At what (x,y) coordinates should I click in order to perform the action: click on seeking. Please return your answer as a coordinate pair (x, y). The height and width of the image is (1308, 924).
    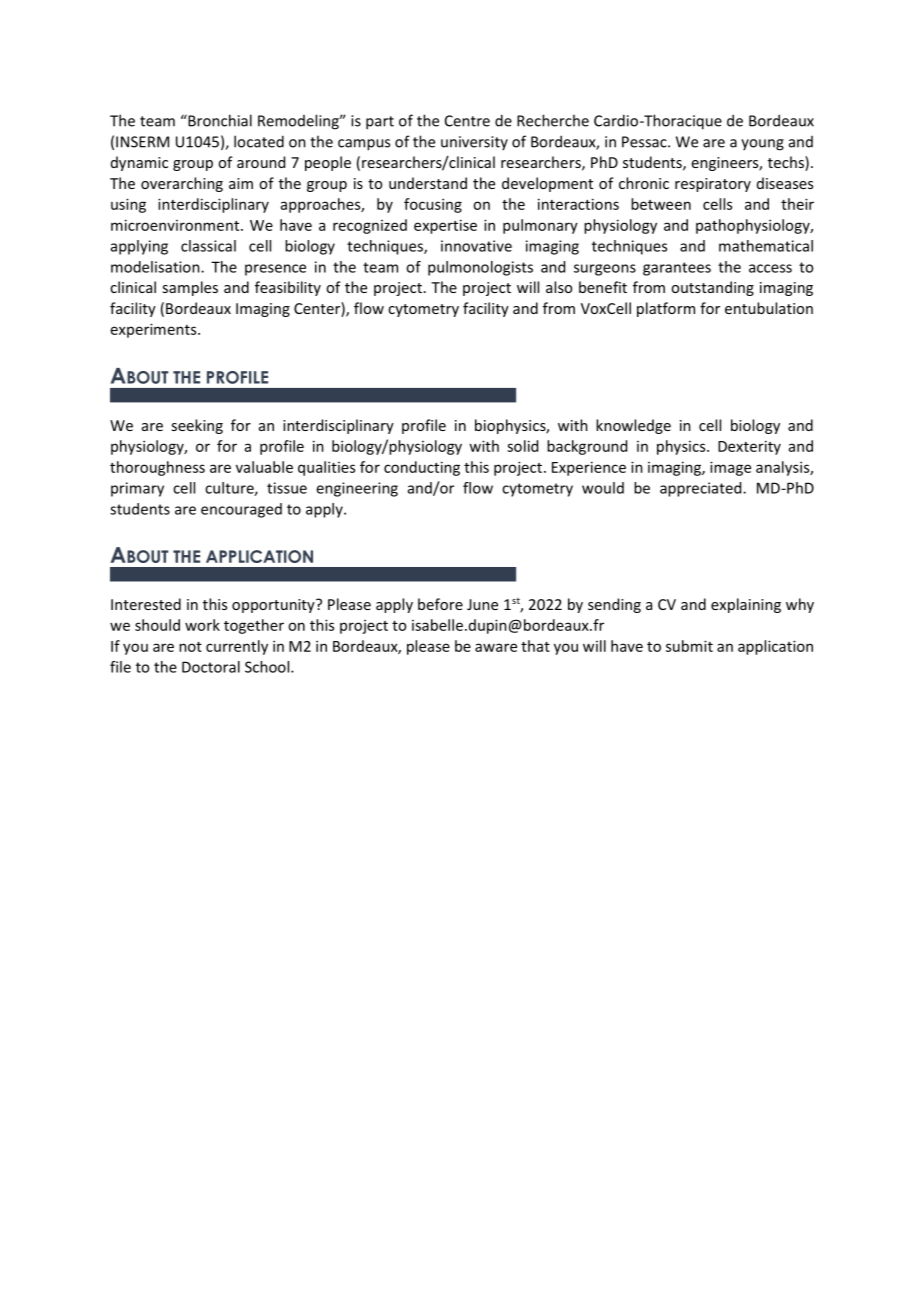
    Looking at the image, I should click on (197, 426).
